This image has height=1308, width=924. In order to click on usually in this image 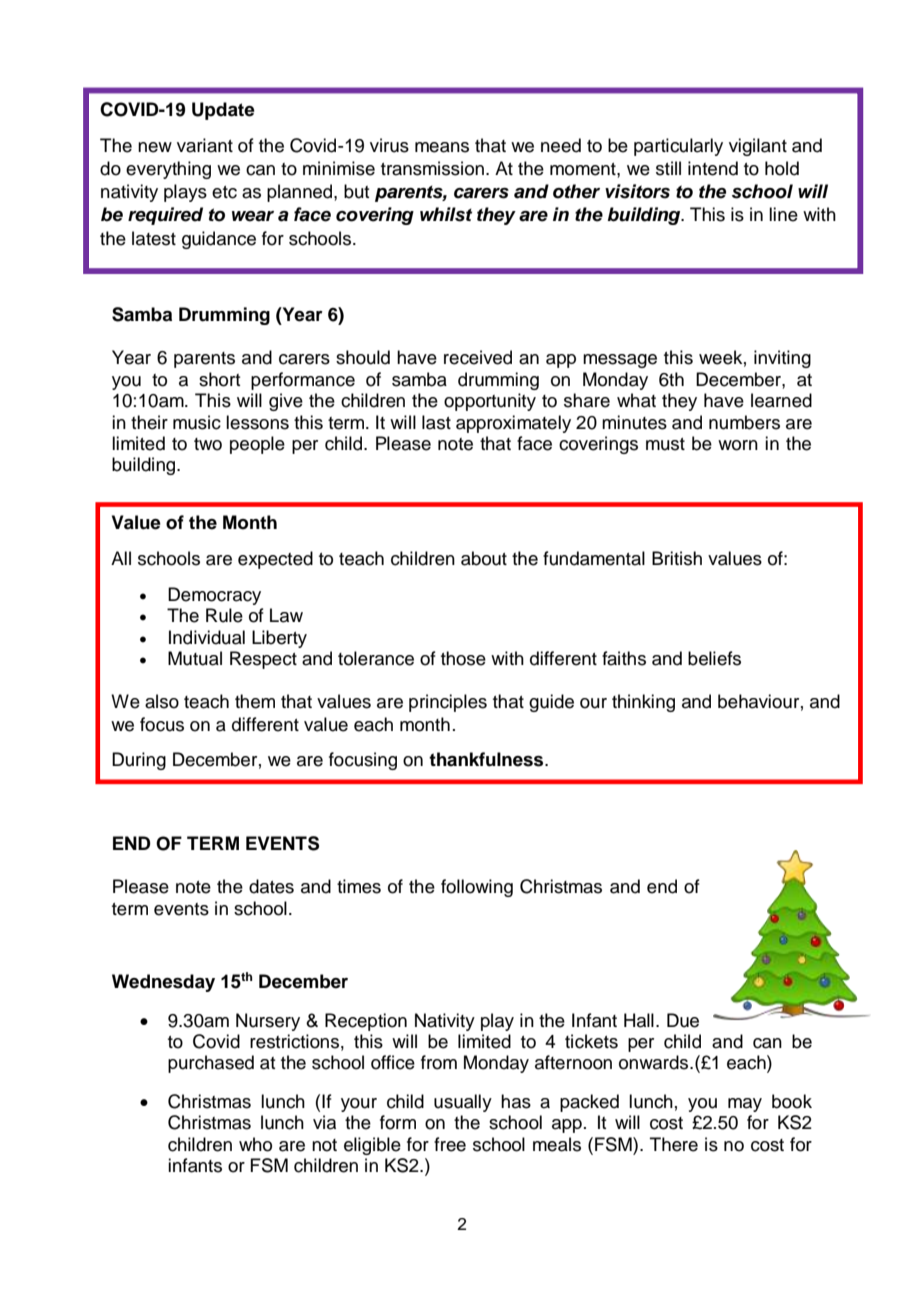, I will do `click(463, 1103)`.
